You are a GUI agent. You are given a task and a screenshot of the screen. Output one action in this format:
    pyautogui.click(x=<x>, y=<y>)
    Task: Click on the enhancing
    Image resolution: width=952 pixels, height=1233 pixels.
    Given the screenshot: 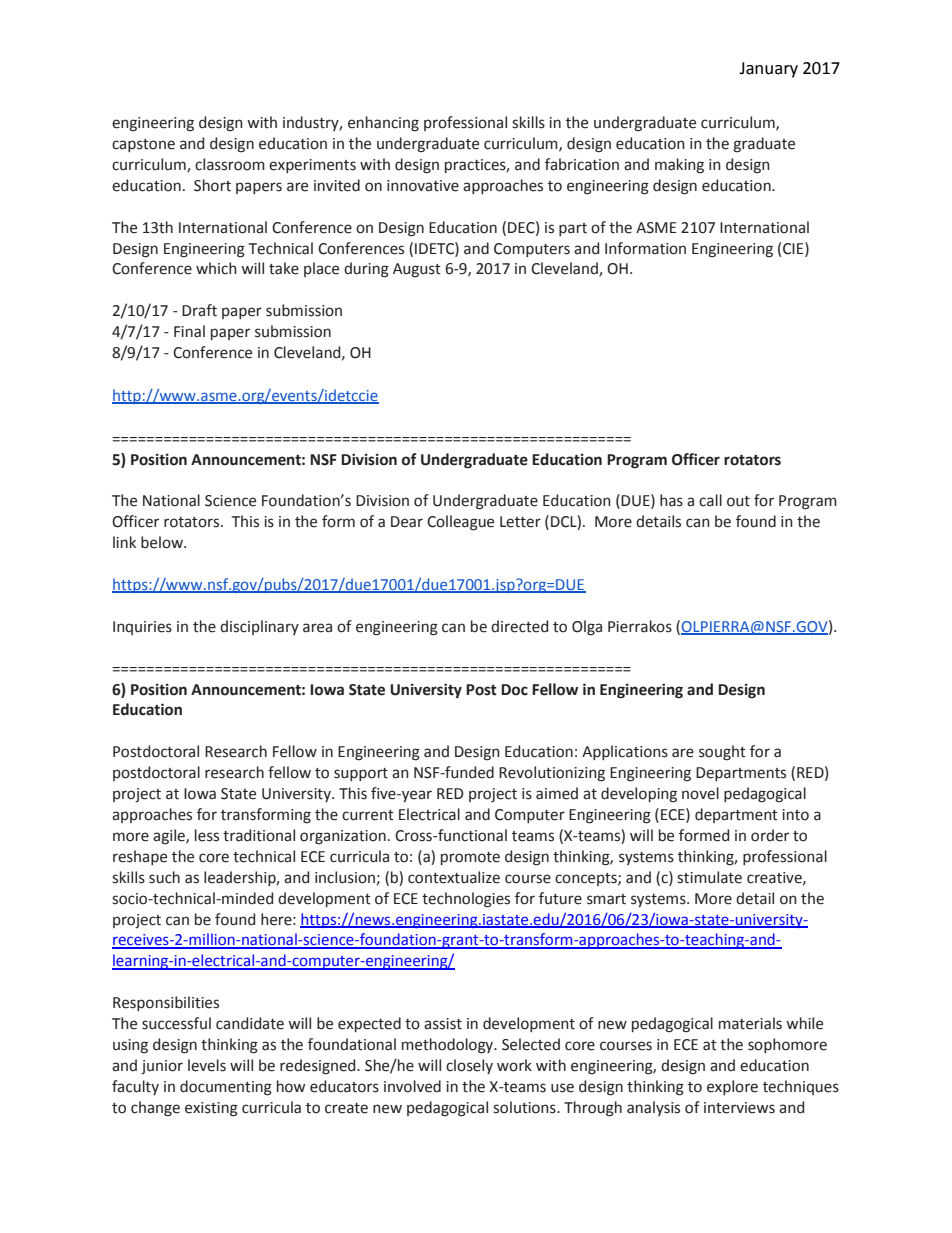 What is the action you would take?
    pyautogui.click(x=383, y=124)
